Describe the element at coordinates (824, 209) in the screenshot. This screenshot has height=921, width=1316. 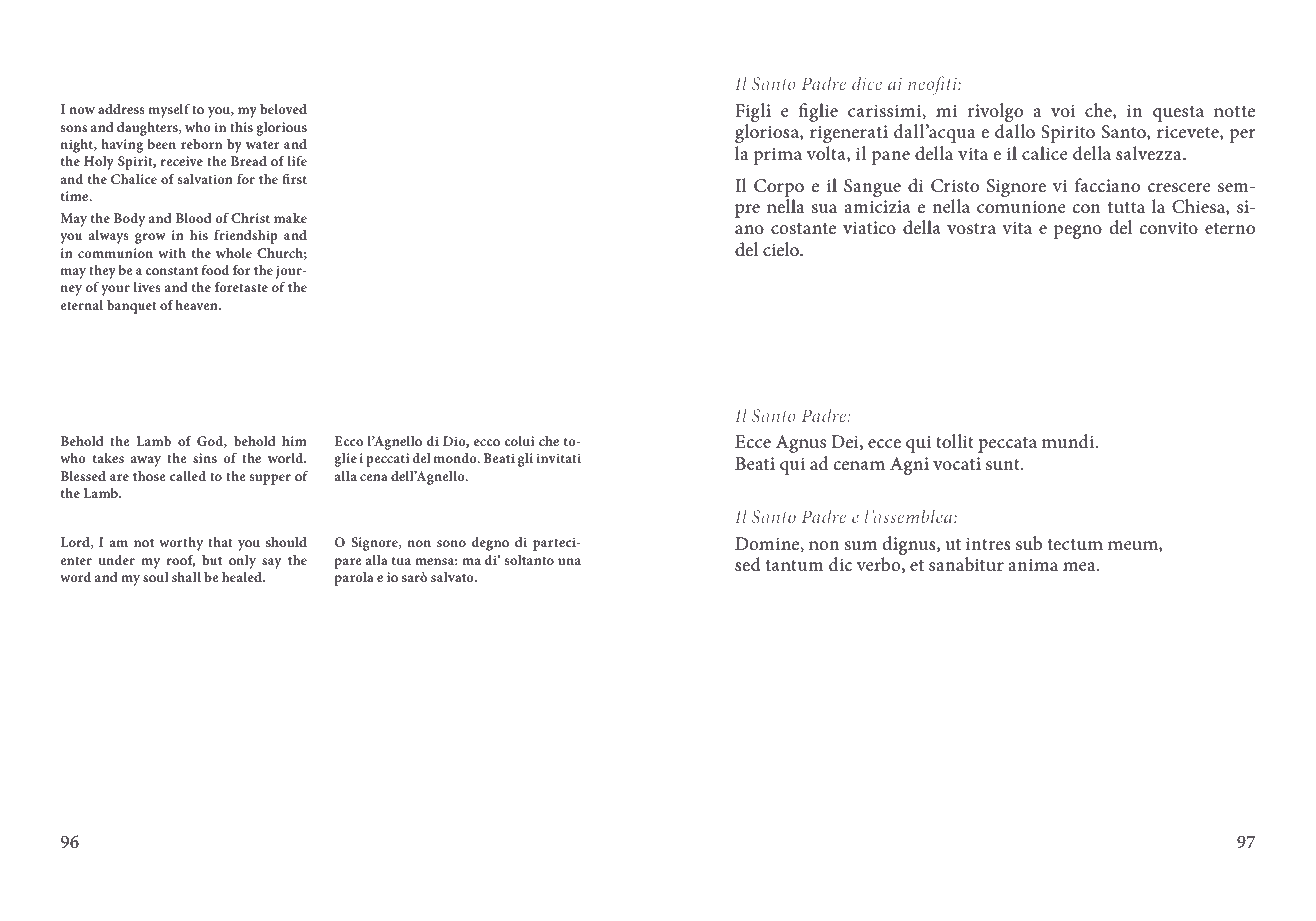
I see `sua` at that location.
